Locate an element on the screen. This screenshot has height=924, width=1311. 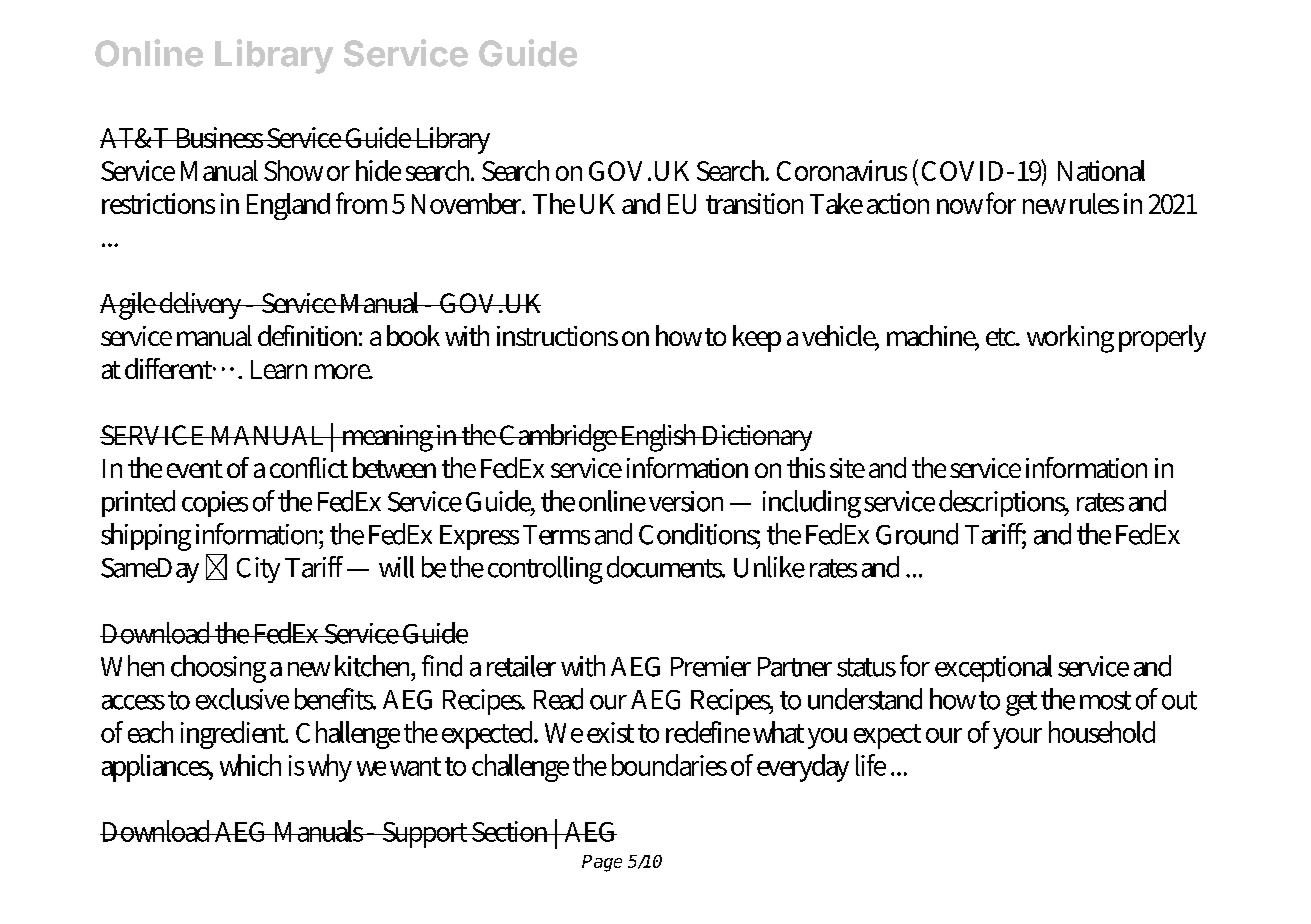
delivery is located at coordinates (201, 305).
